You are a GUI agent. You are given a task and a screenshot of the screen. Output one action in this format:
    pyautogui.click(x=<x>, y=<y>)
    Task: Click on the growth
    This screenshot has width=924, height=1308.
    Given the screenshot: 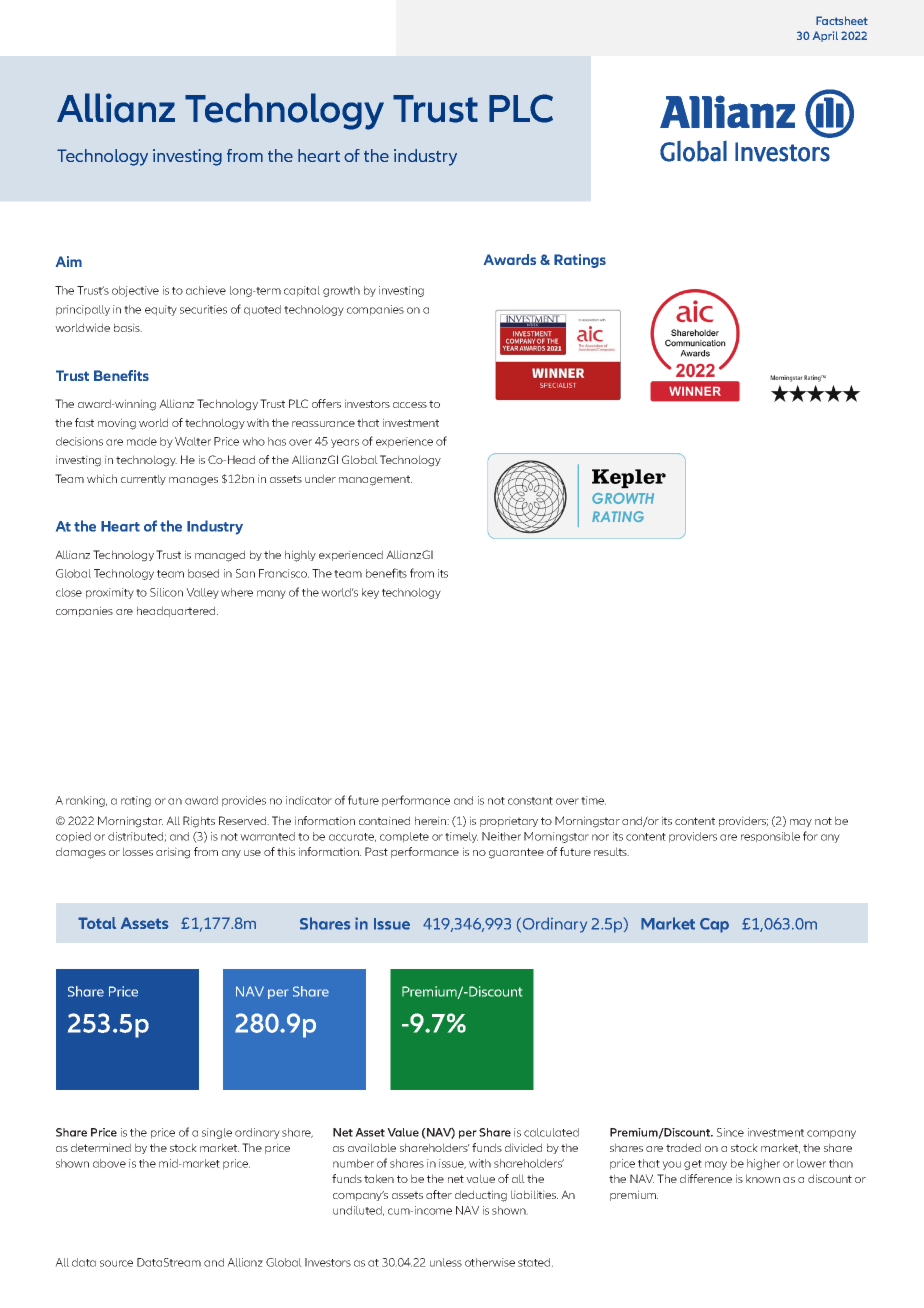 What is the action you would take?
    pyautogui.click(x=341, y=291)
